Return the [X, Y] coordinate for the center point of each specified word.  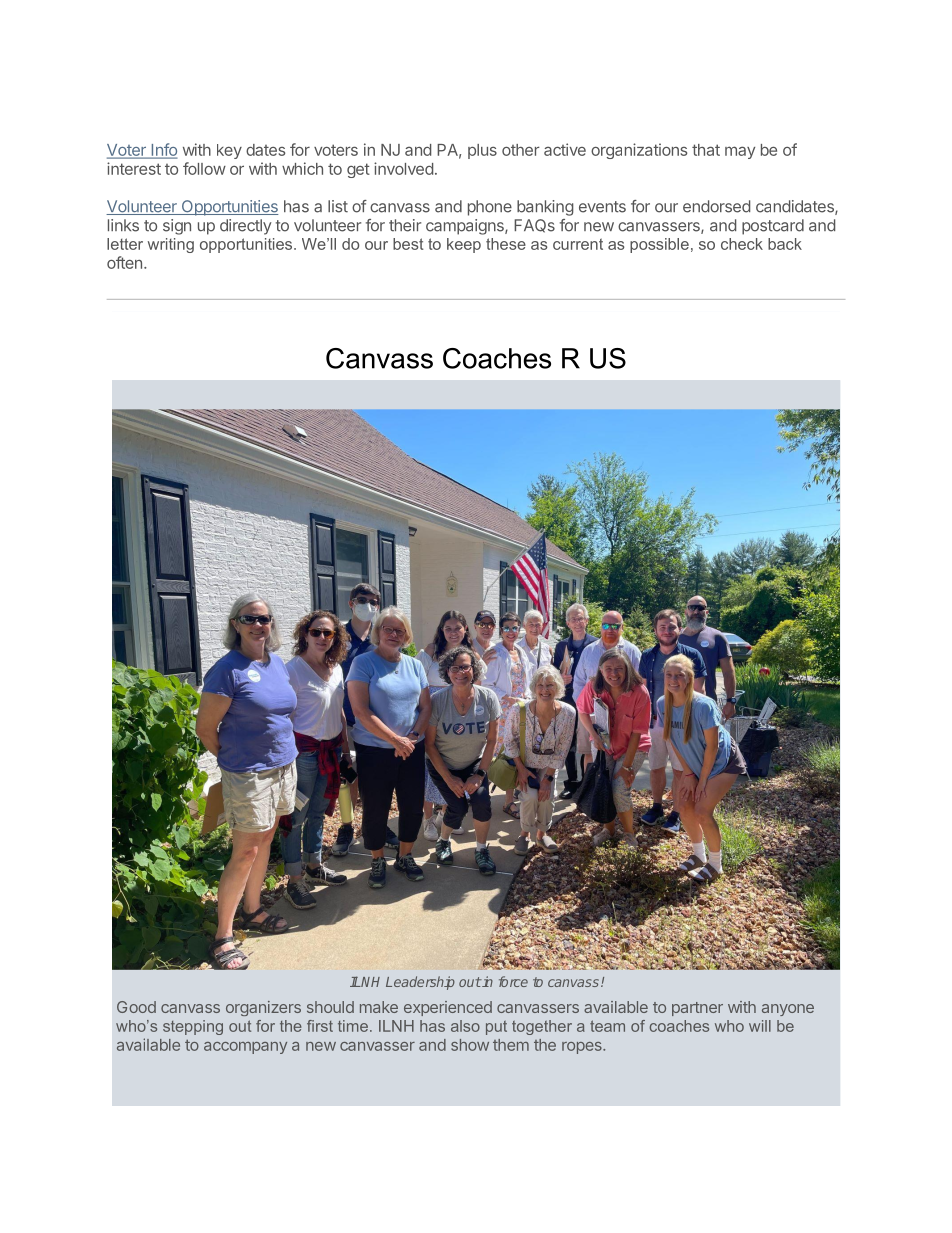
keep [464, 245]
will [760, 1026]
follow [204, 168]
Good [136, 1007]
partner [697, 1009]
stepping [193, 1027]
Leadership [420, 983]
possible [659, 245]
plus [482, 151]
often [124, 262]
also [465, 1026]
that [706, 150]
